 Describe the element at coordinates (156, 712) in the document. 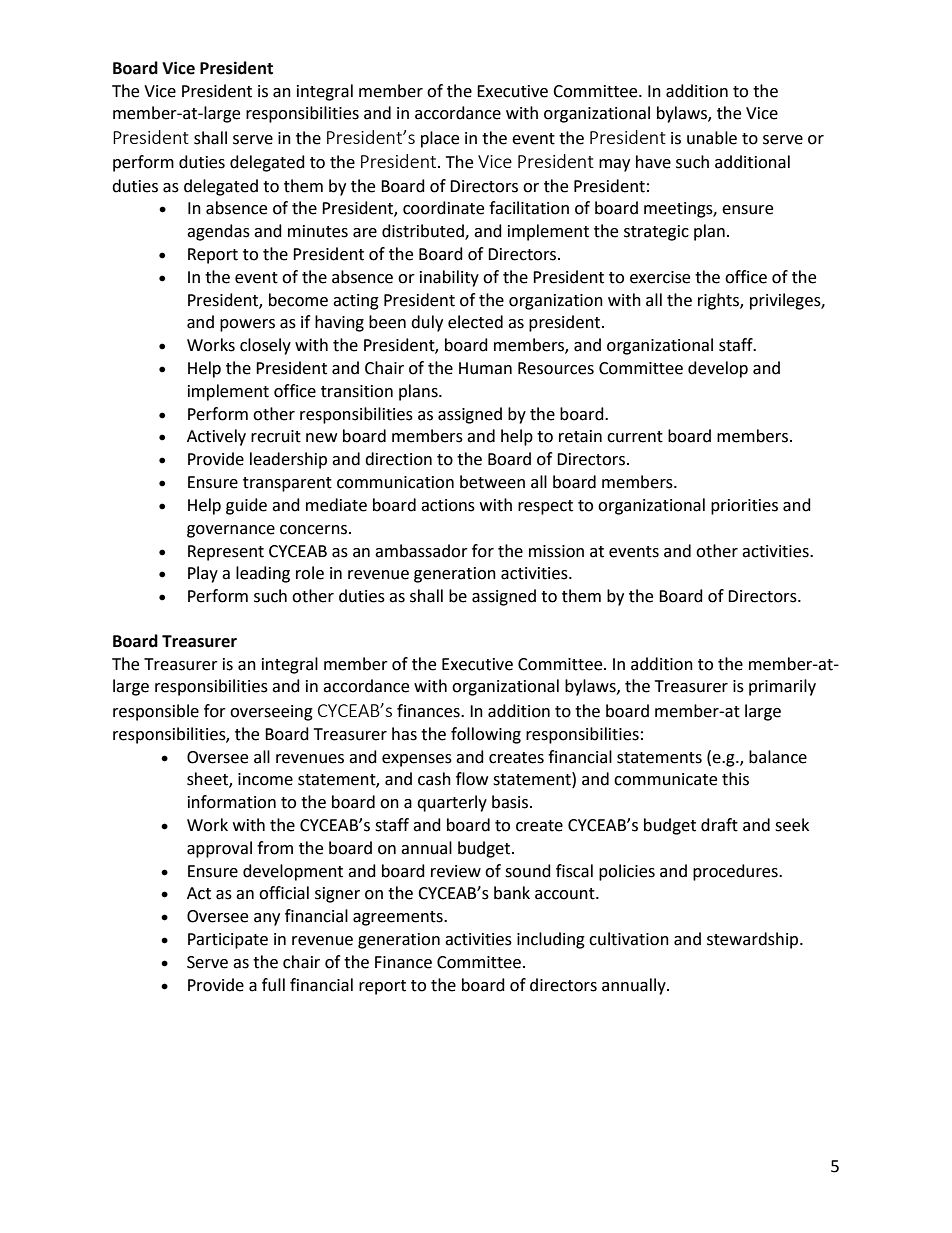

I see `responsible` at that location.
